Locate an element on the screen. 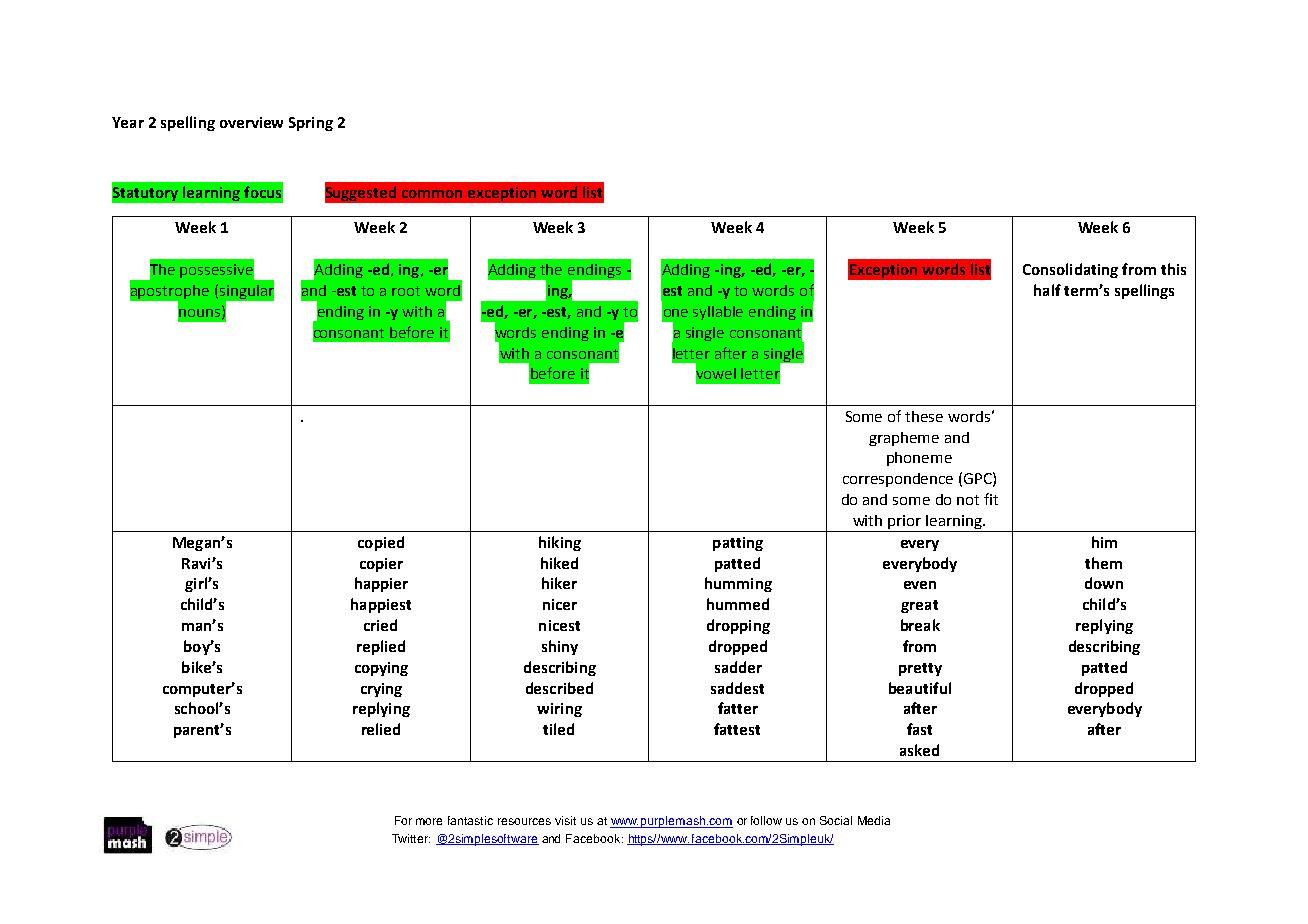 This screenshot has width=1308, height=924. Media is located at coordinates (874, 820).
